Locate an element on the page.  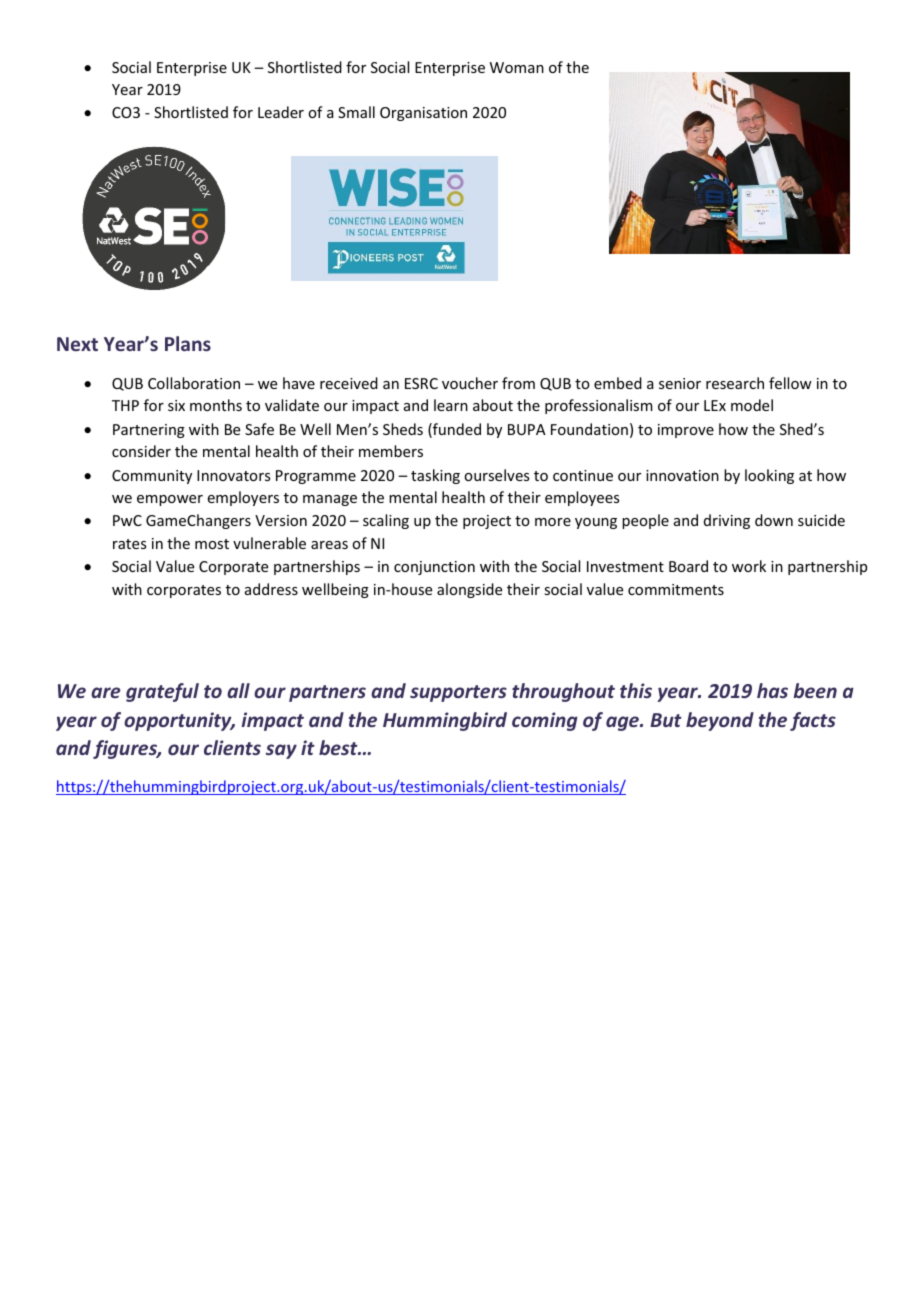
six is located at coordinates (176, 405).
